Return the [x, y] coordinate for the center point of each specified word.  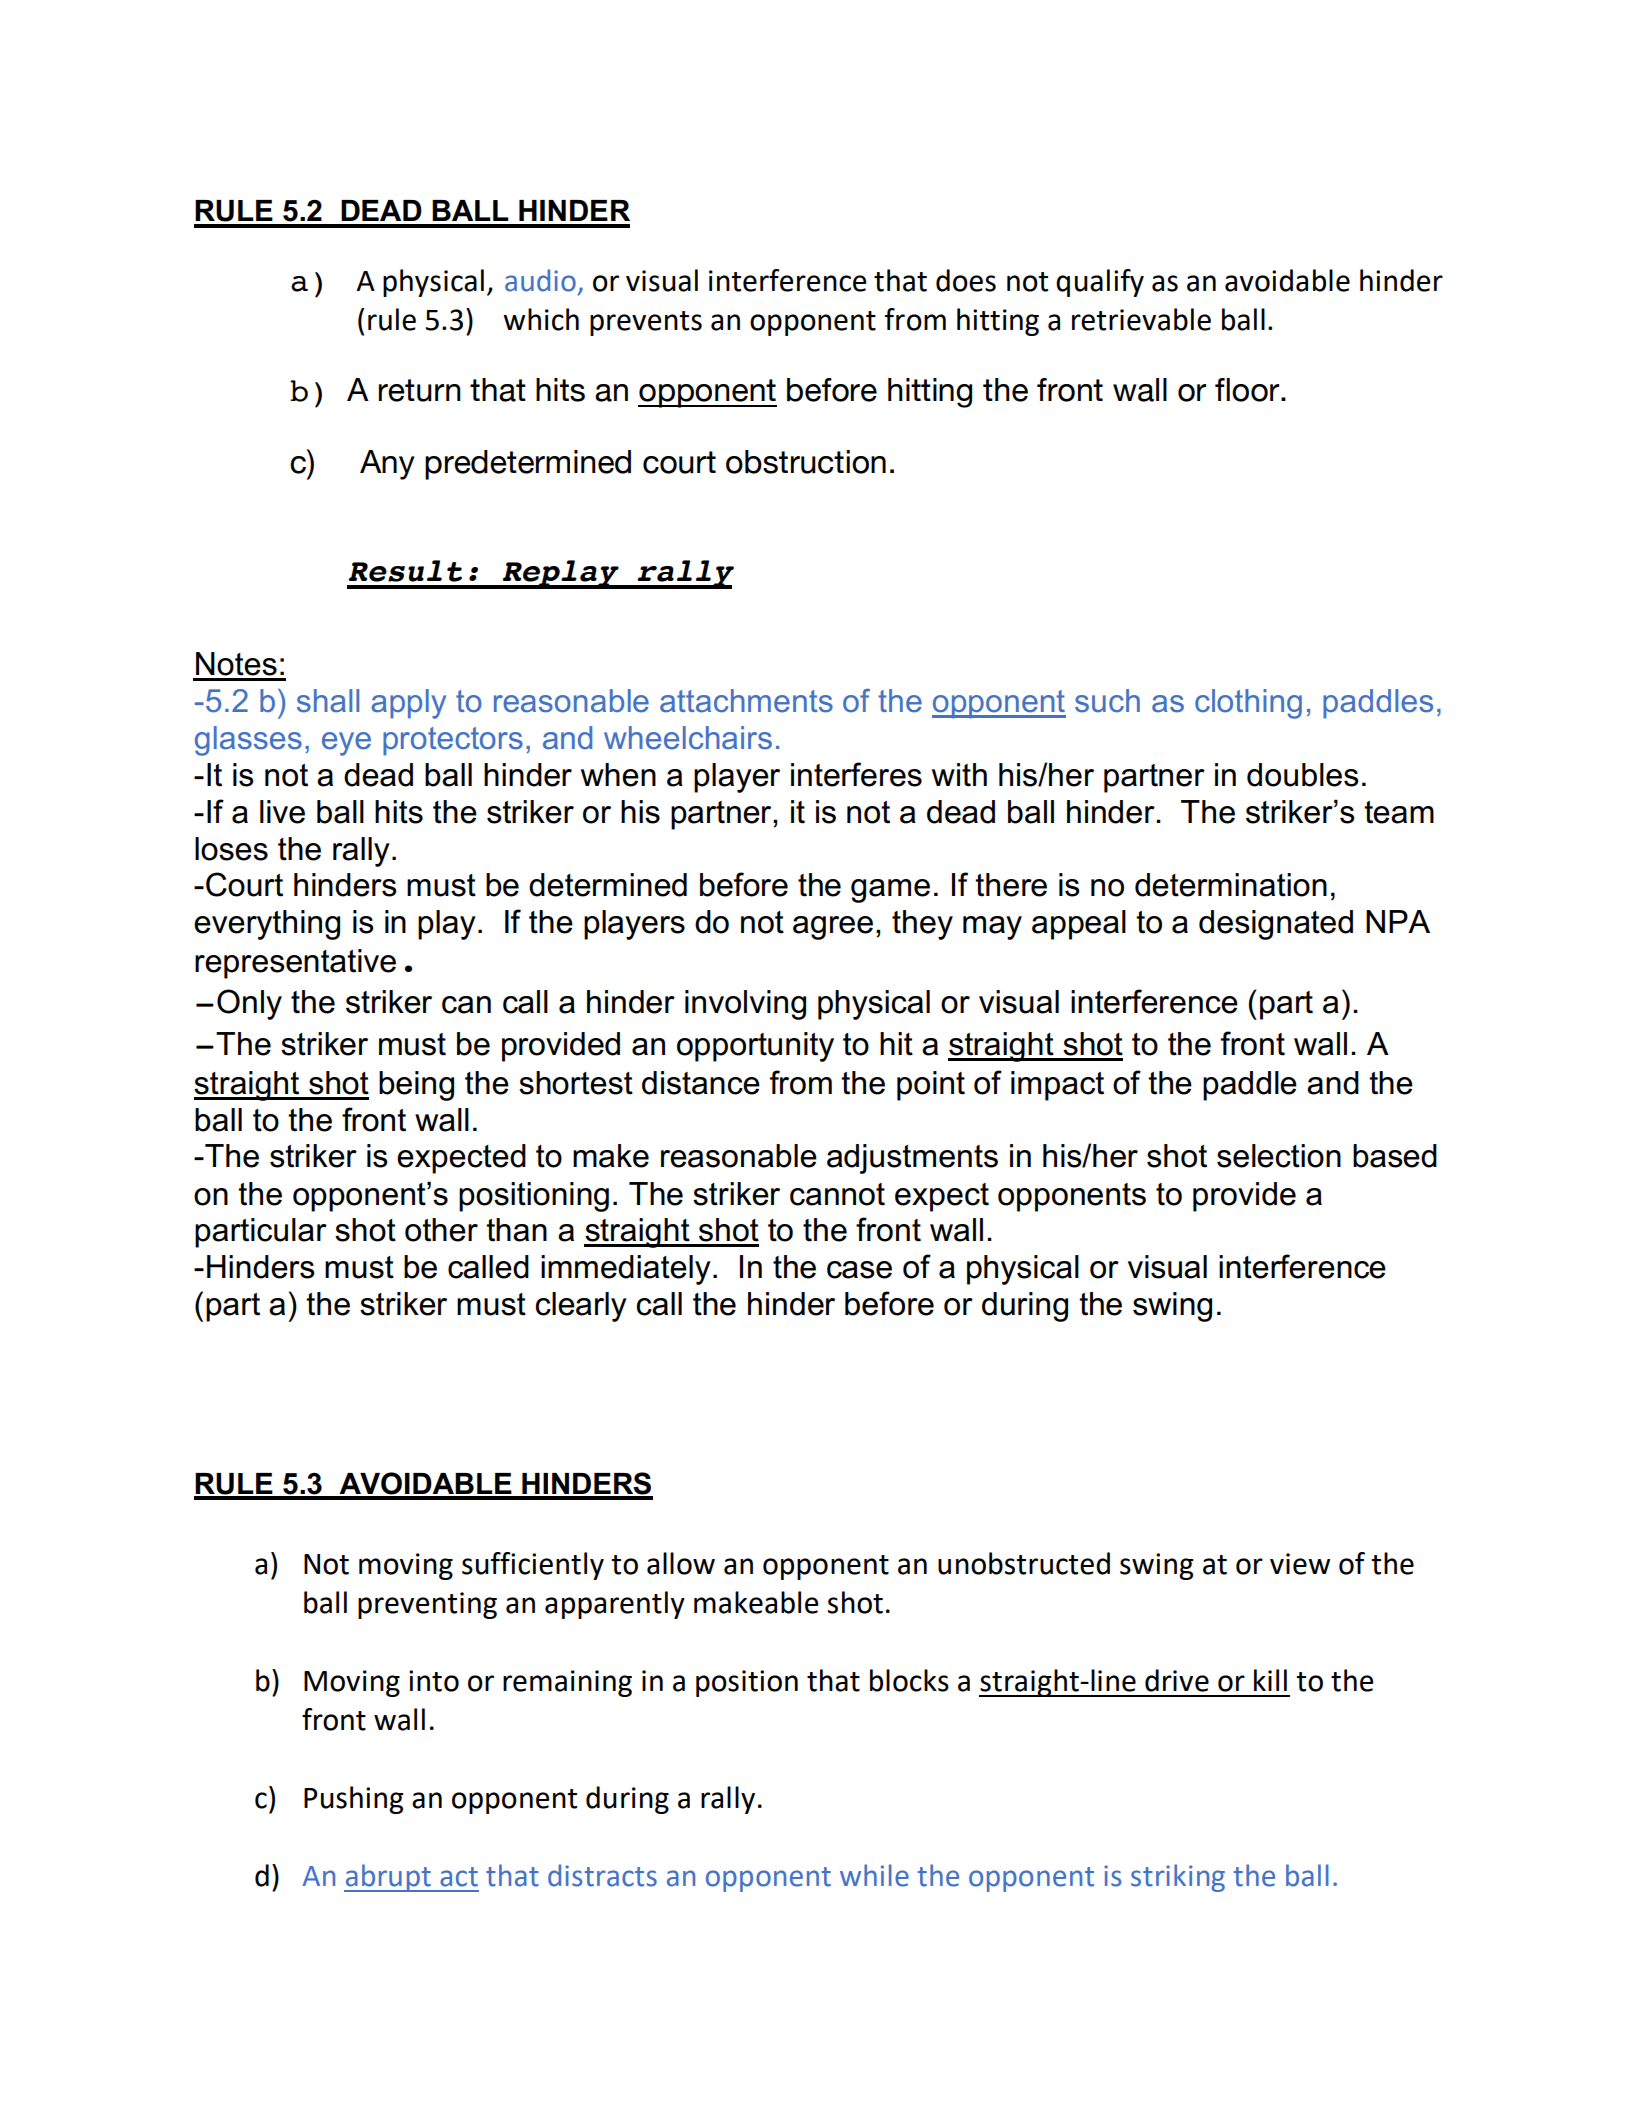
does [966, 280]
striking [1178, 1878]
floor [1248, 390]
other [441, 1230]
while [874, 1875]
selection [1279, 1156]
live [282, 812]
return [420, 390]
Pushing [354, 1800]
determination [1231, 885]
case [859, 1270]
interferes [856, 774]
